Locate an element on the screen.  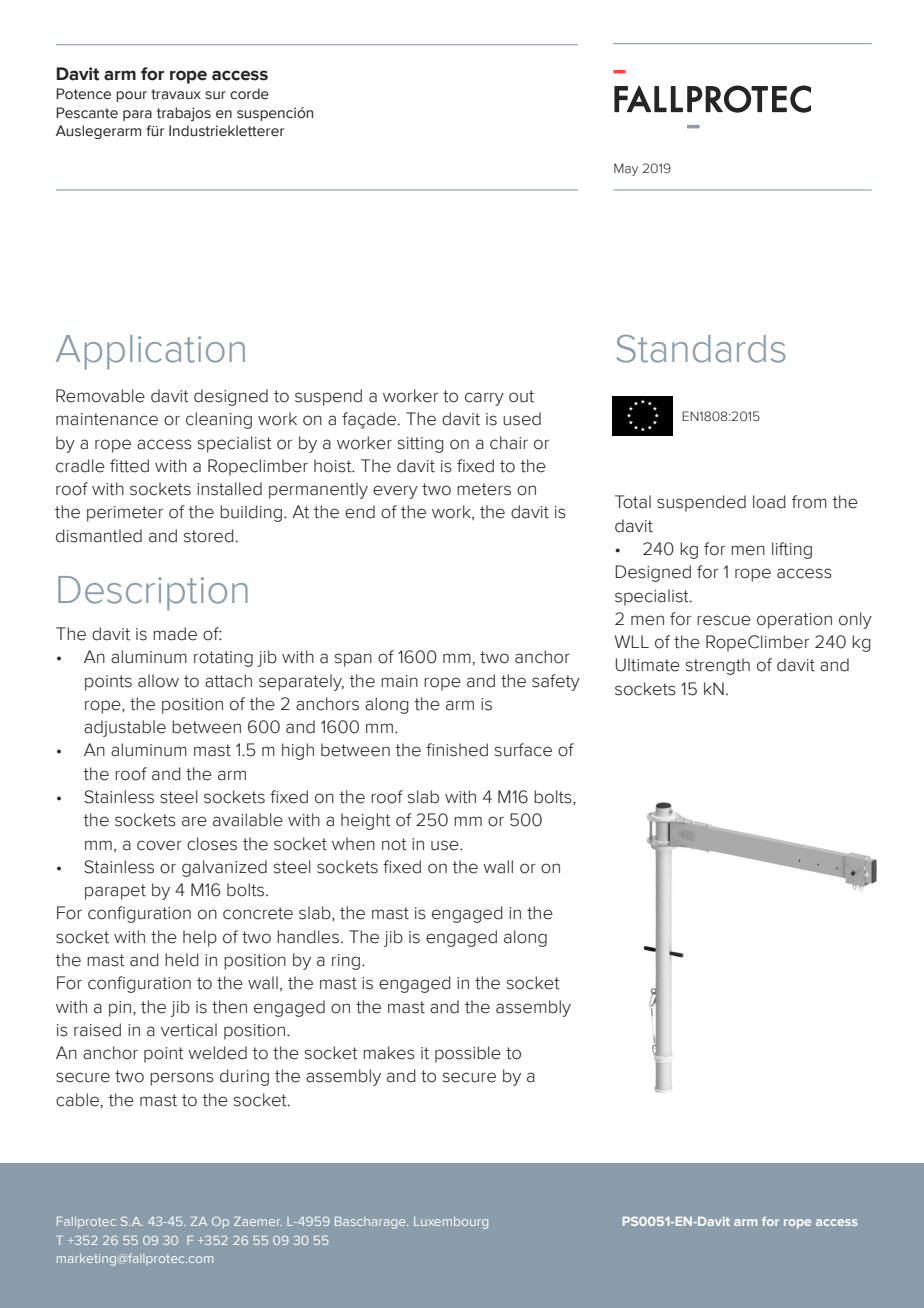
makes is located at coordinates (389, 1053).
